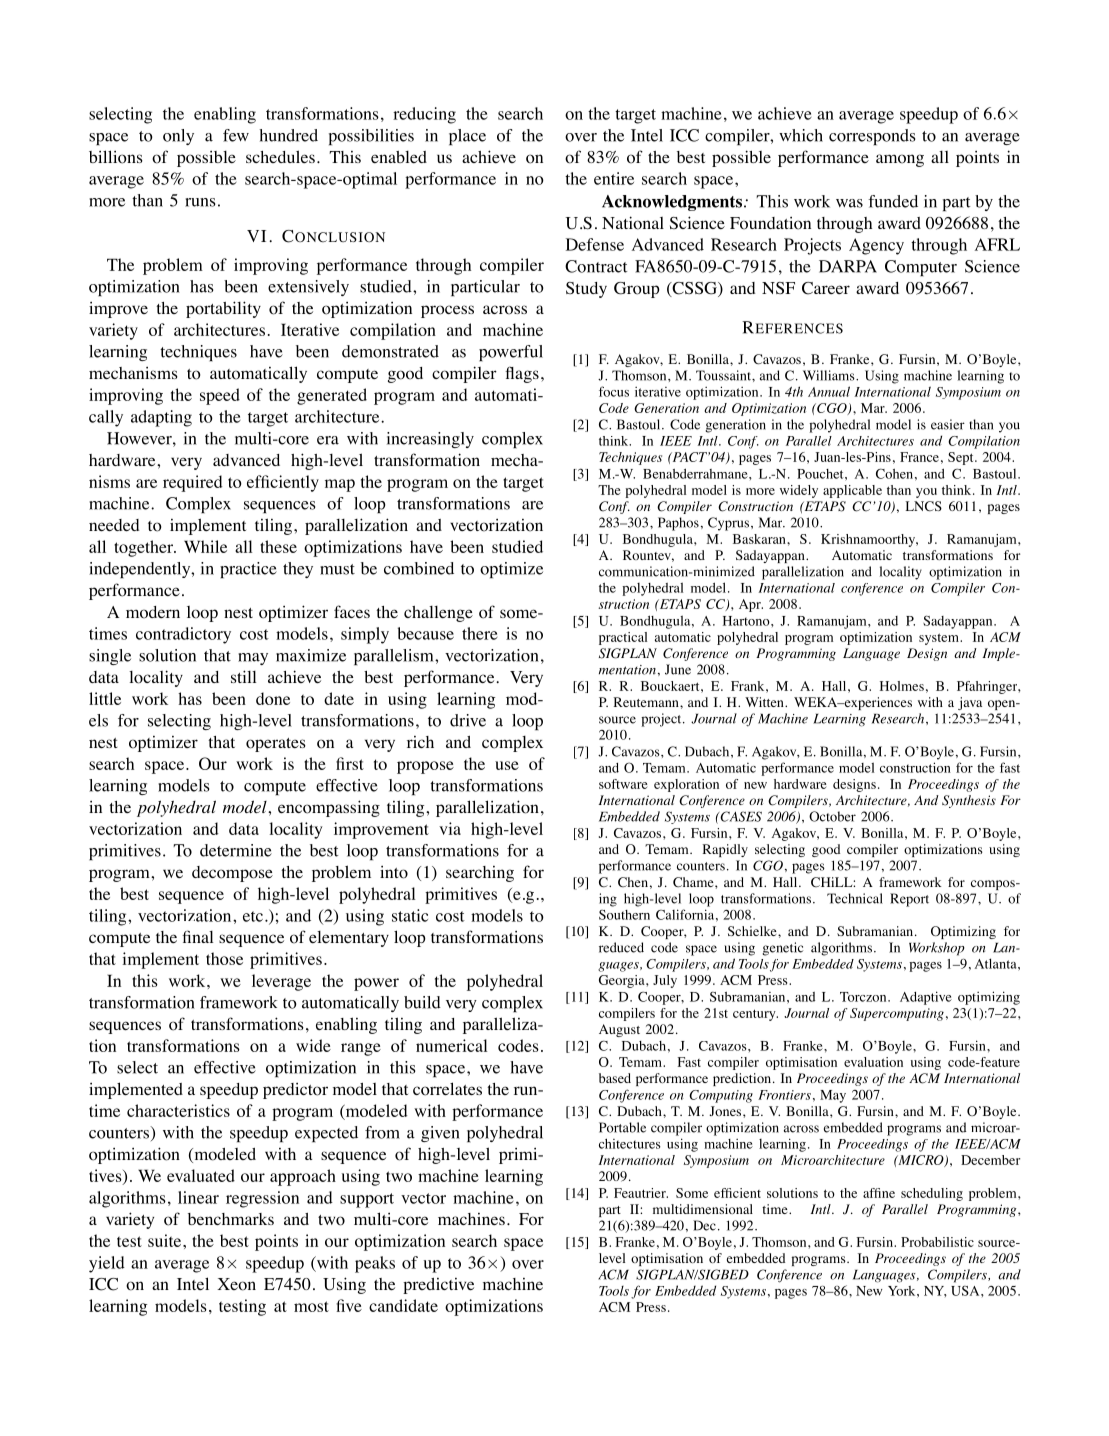  I want to click on drive, so click(468, 720).
